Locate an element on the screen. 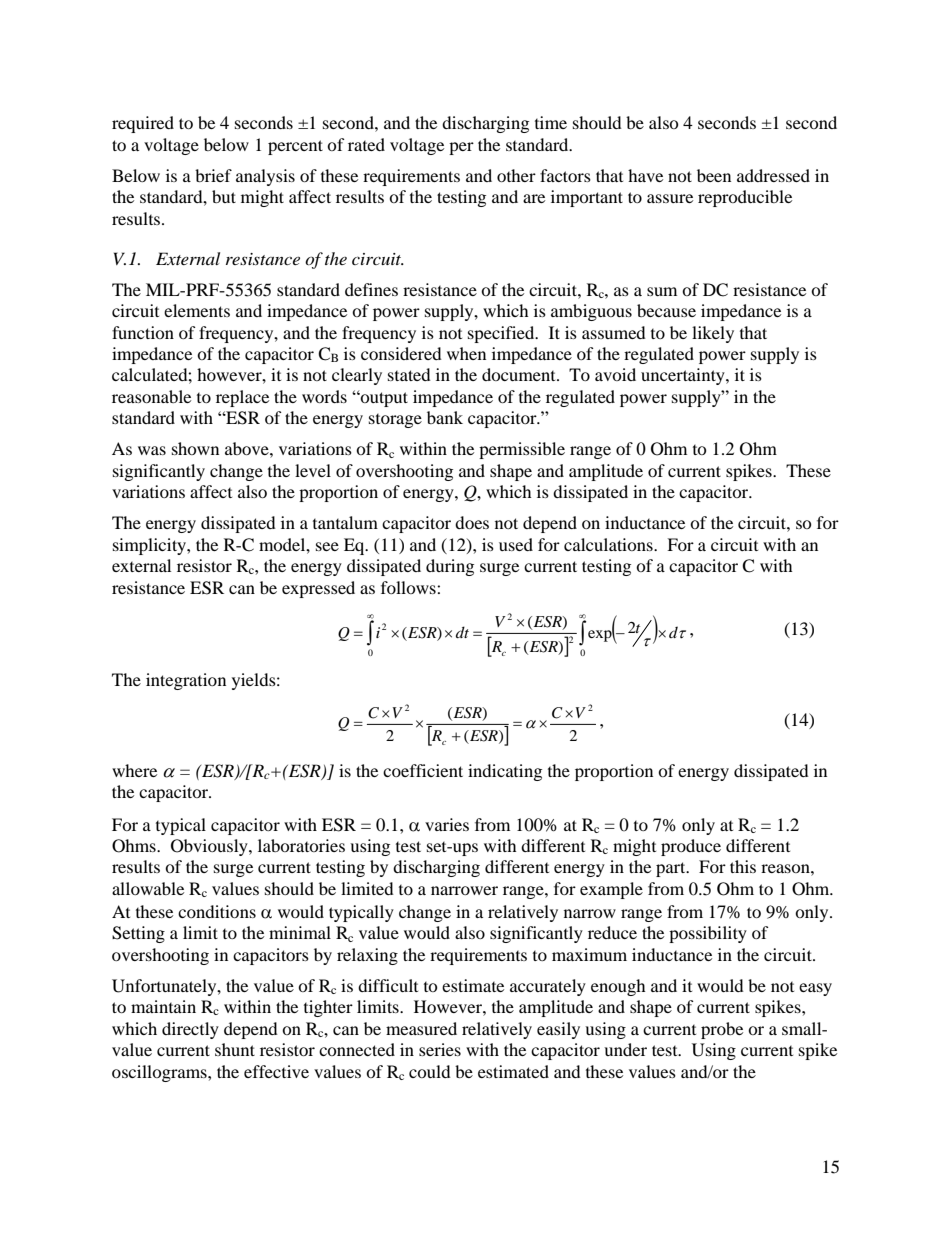  calculations is located at coordinates (609, 544).
